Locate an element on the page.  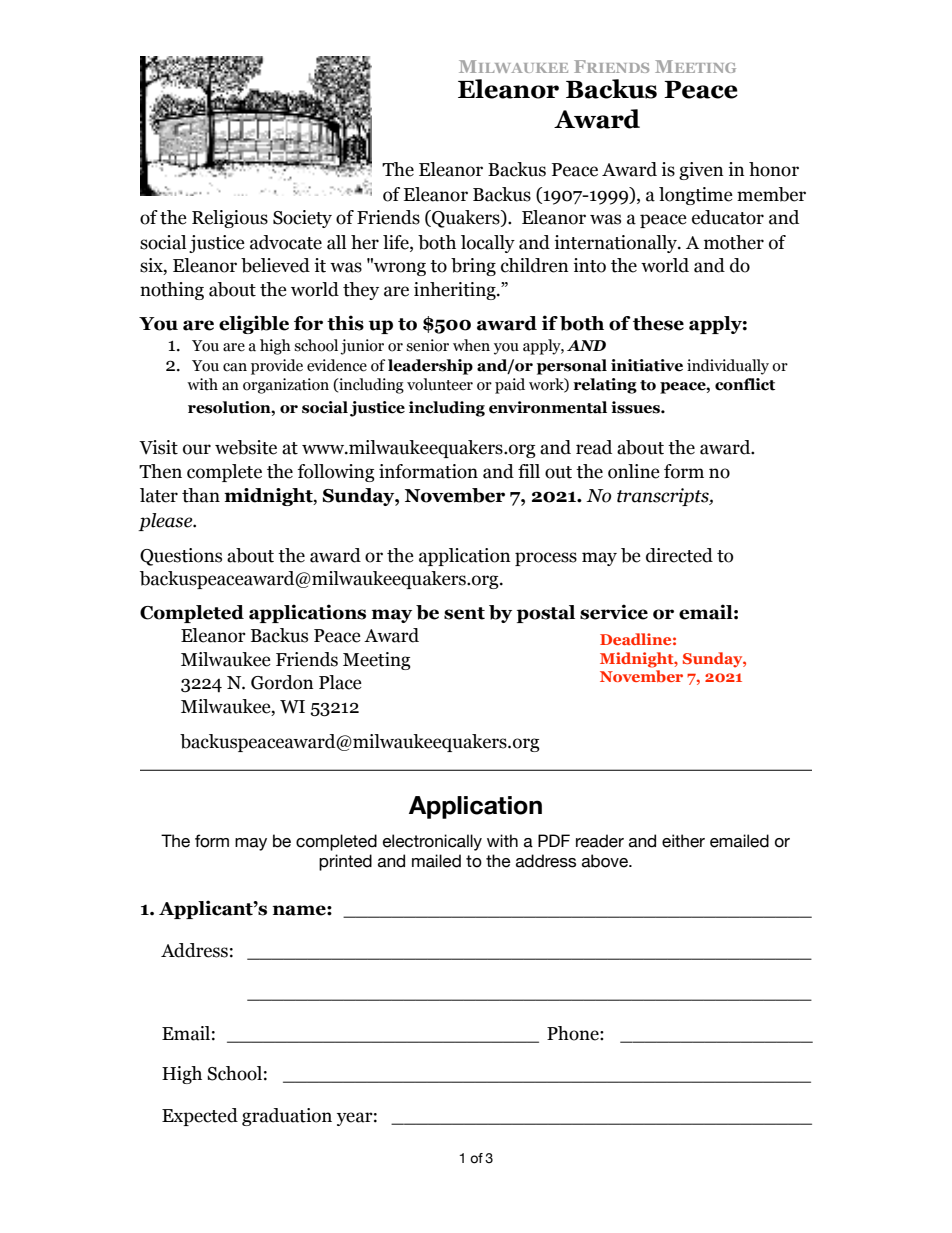
printed is located at coordinates (345, 862).
